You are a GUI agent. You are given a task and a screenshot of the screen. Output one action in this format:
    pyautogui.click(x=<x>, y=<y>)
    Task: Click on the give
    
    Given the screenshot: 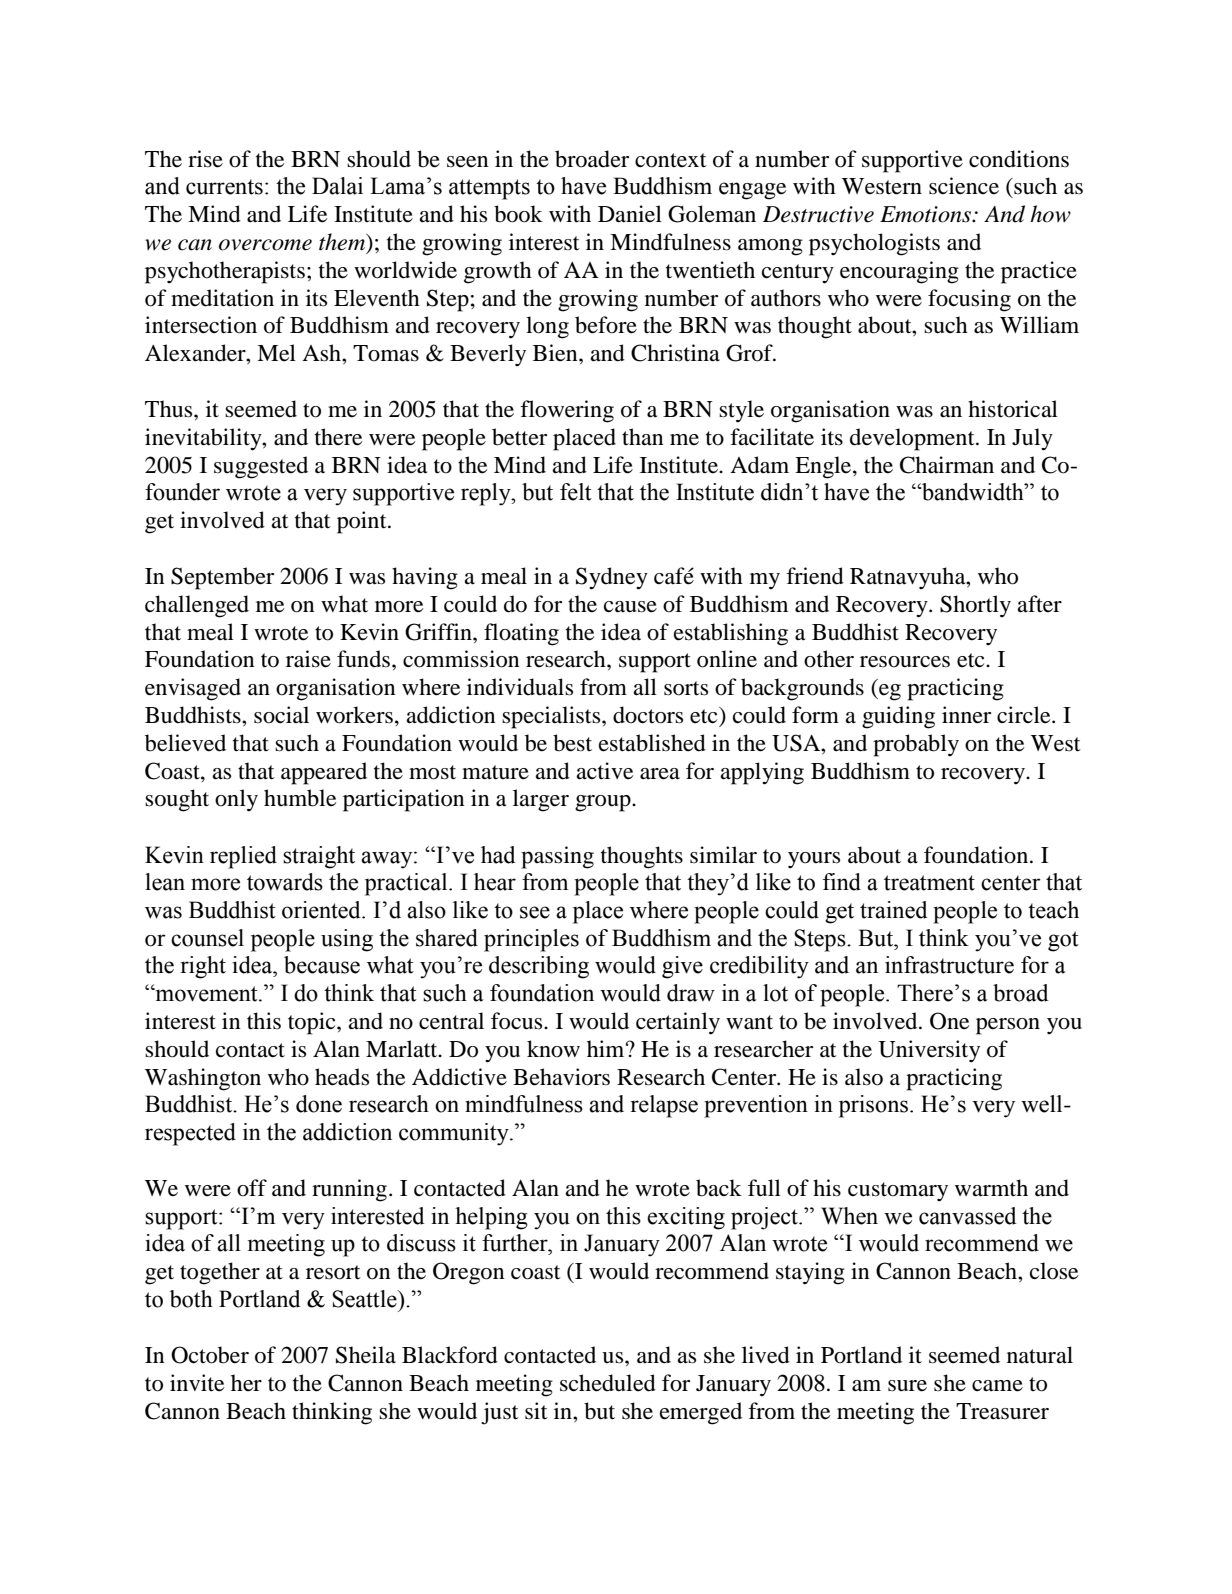 What is the action you would take?
    pyautogui.click(x=682, y=967)
